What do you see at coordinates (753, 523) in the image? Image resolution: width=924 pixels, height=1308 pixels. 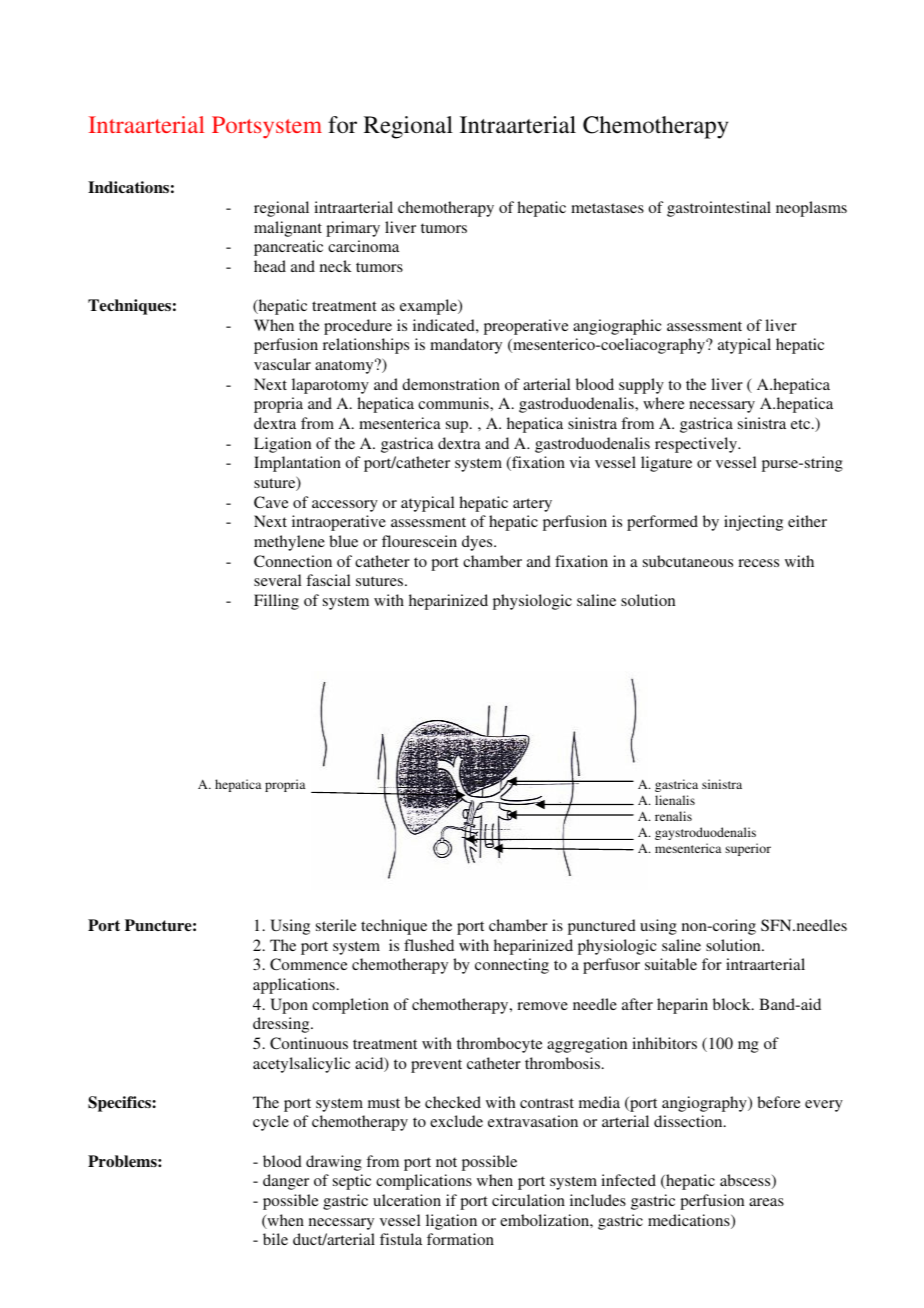 I see `injecting` at bounding box center [753, 523].
